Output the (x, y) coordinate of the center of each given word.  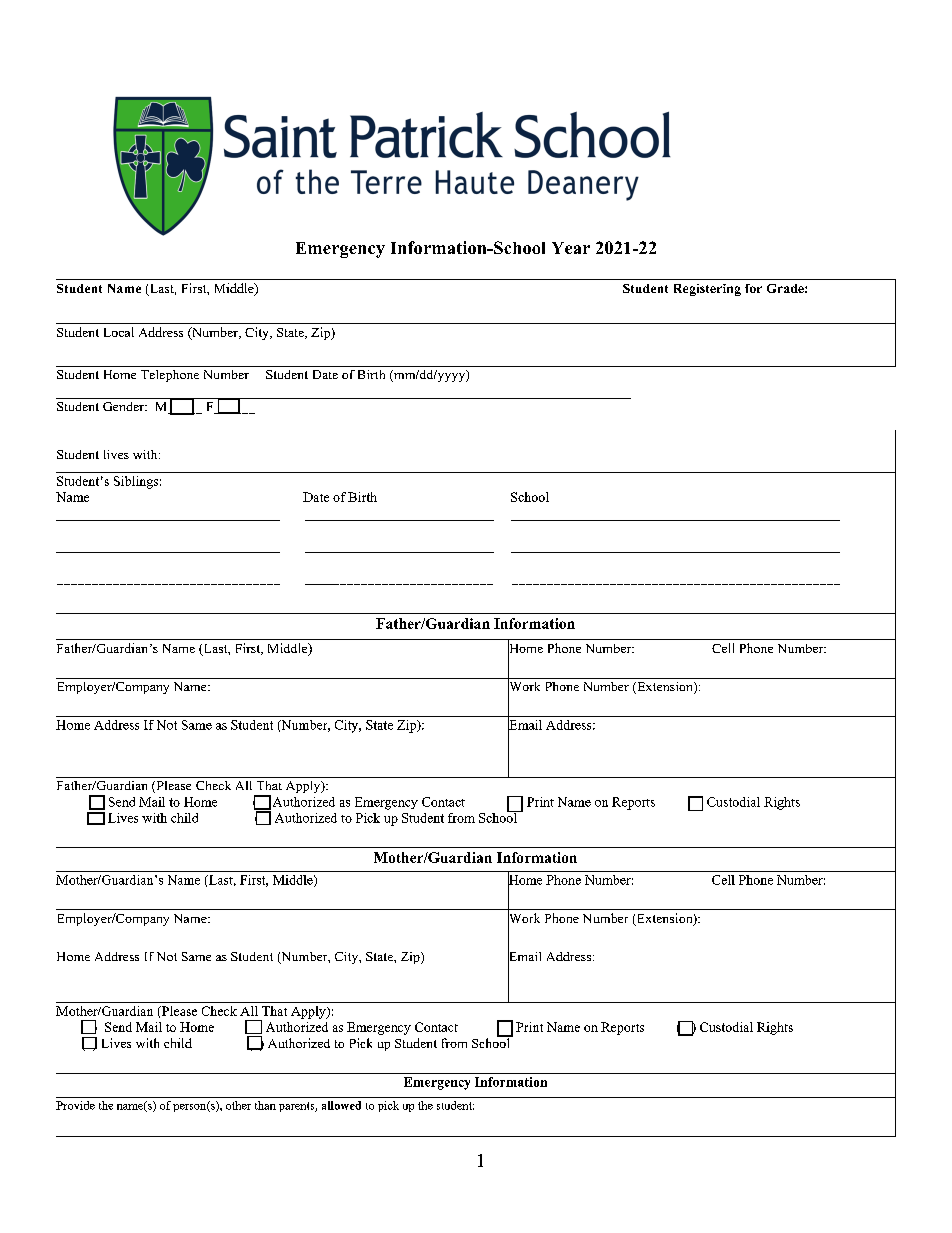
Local (119, 332)
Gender (124, 406)
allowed (341, 1105)
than (265, 1105)
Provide (75, 1105)
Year (571, 248)
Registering (707, 290)
